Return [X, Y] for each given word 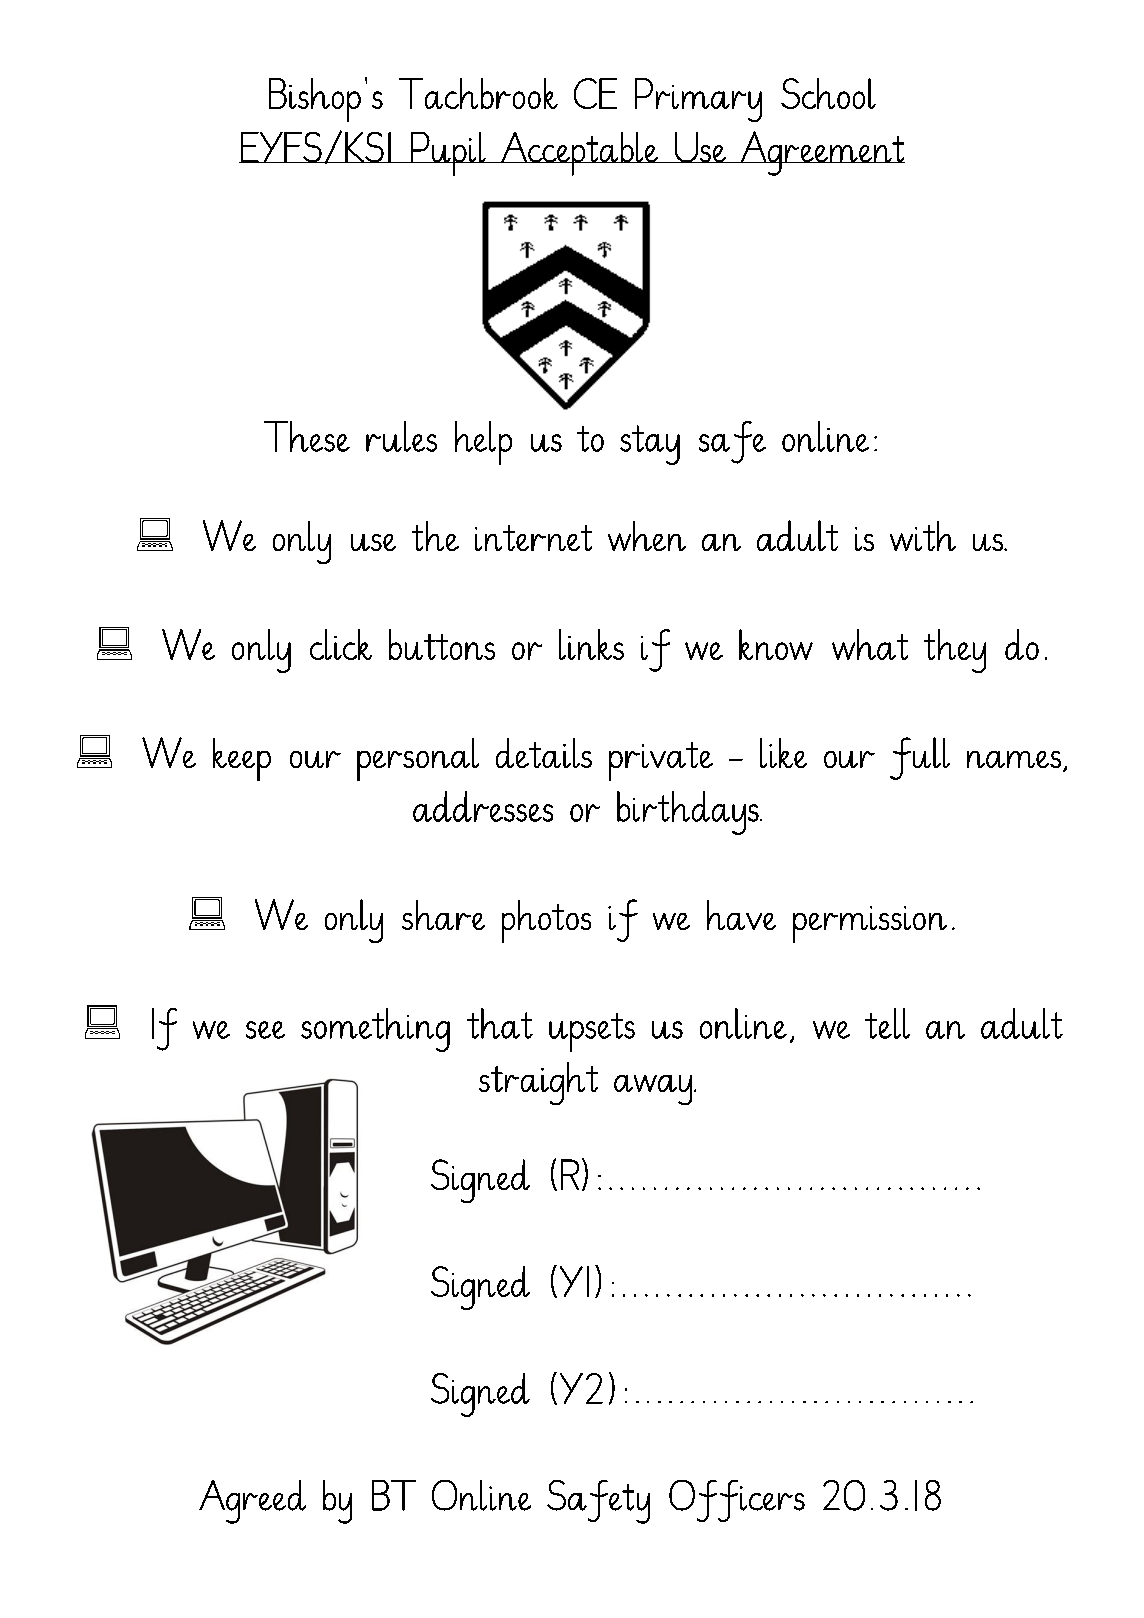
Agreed [252, 1502]
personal [418, 759]
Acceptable [579, 154]
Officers [737, 1501]
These [307, 436]
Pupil [448, 154]
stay [650, 445]
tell [887, 1023]
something [375, 1030]
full [920, 758]
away [654, 1090]
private [661, 761]
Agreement [822, 153]
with [923, 536]
